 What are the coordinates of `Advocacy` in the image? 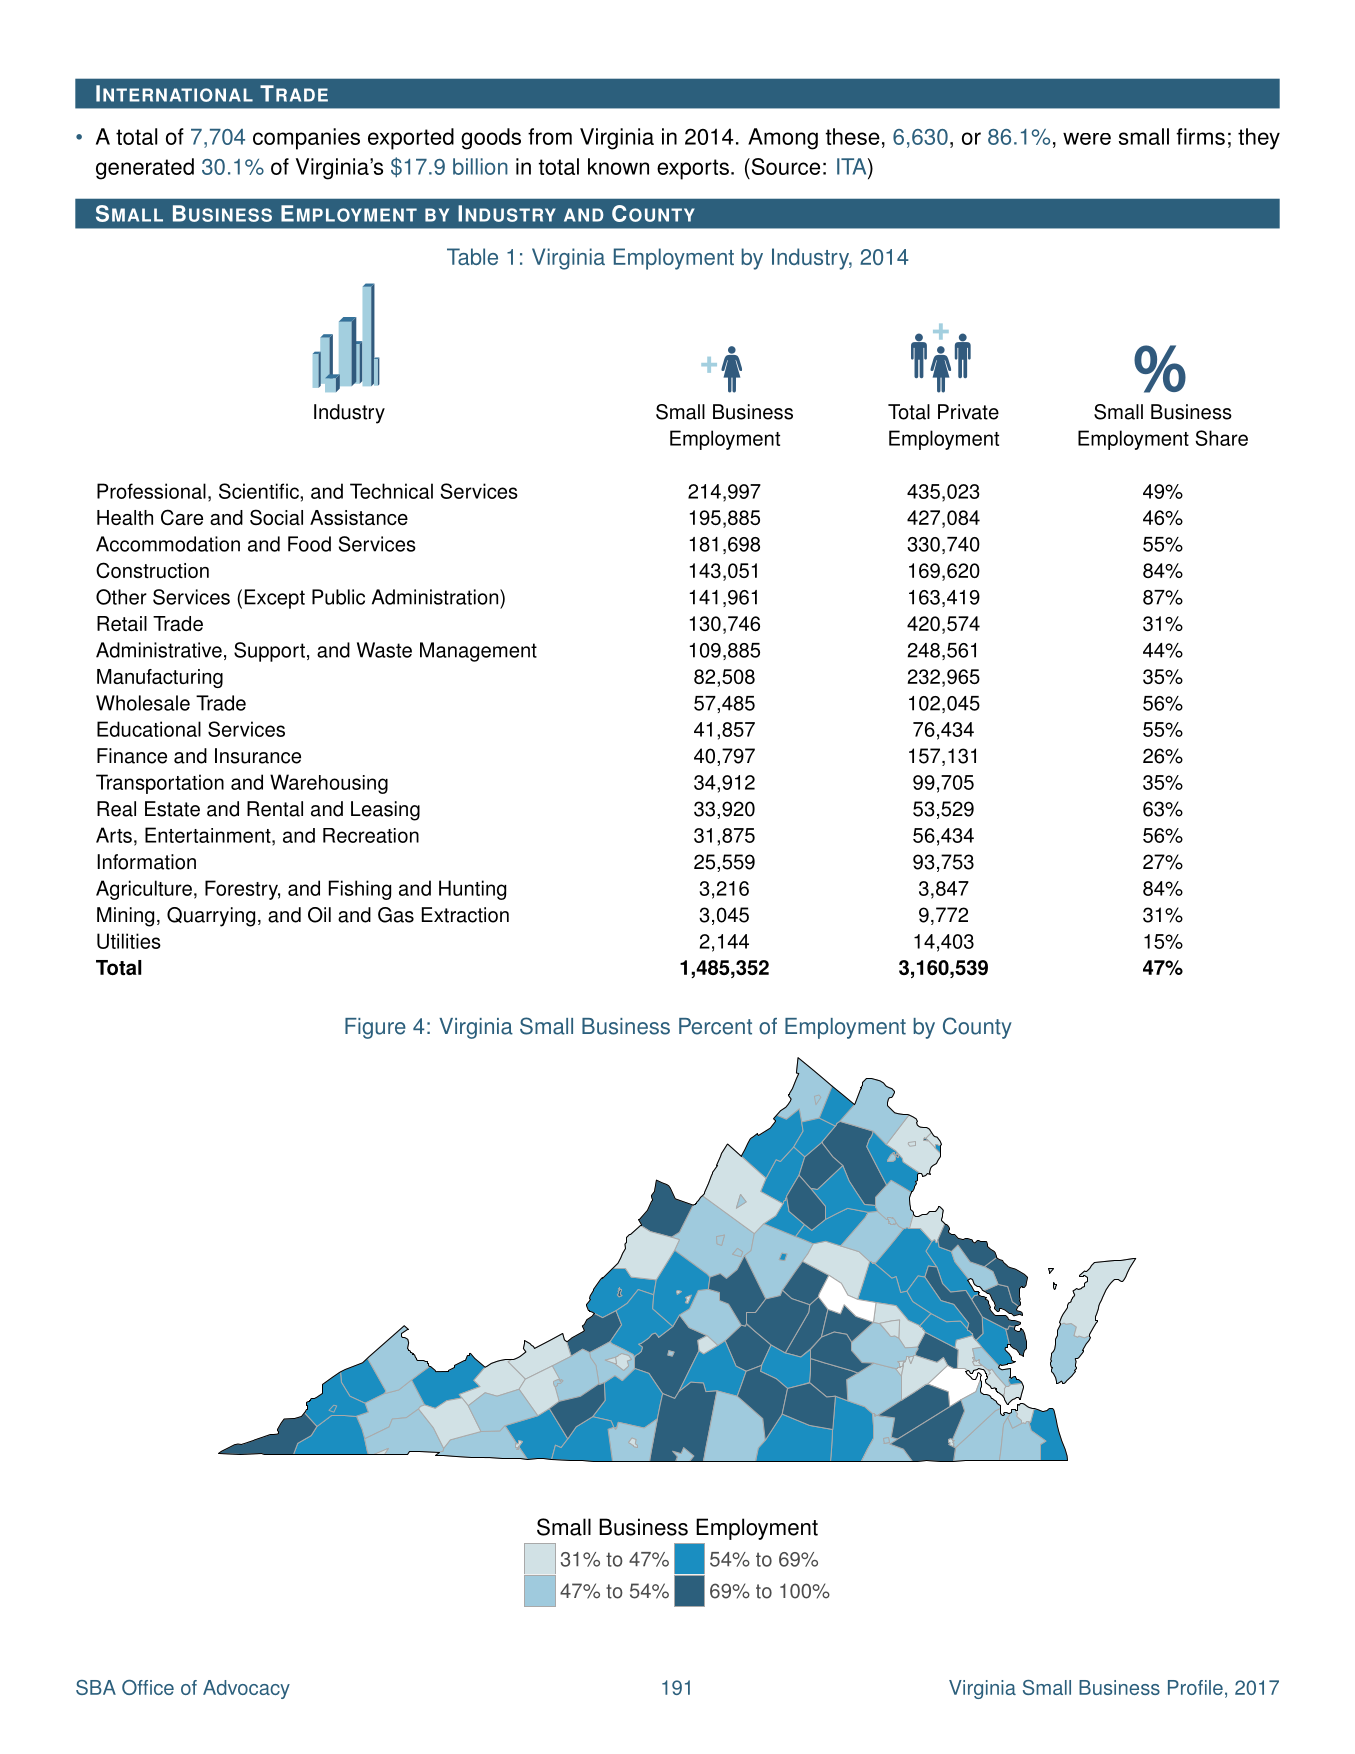 It's located at (246, 1689).
